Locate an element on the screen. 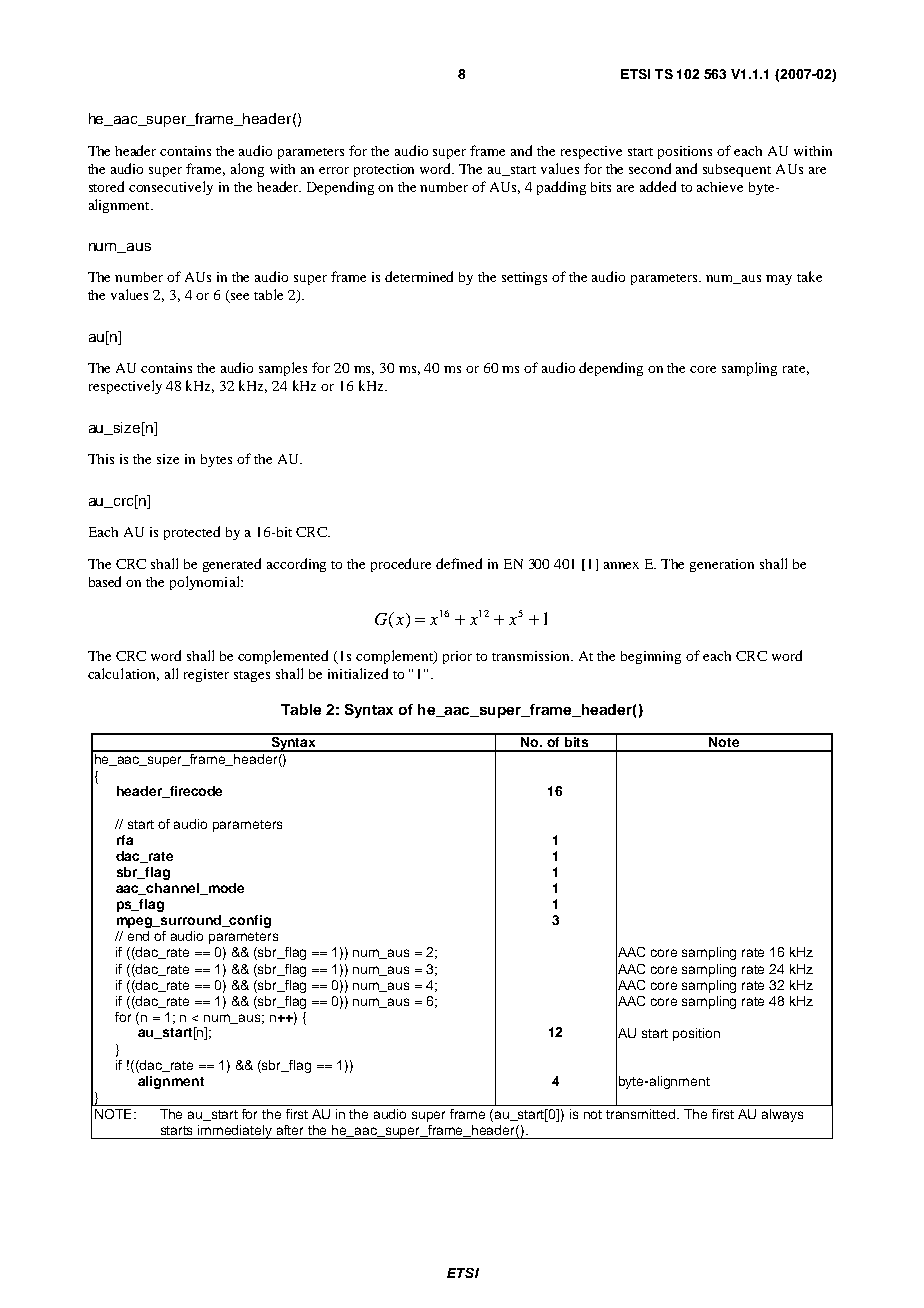 The width and height of the screenshot is (924, 1308). beginning is located at coordinates (651, 657).
